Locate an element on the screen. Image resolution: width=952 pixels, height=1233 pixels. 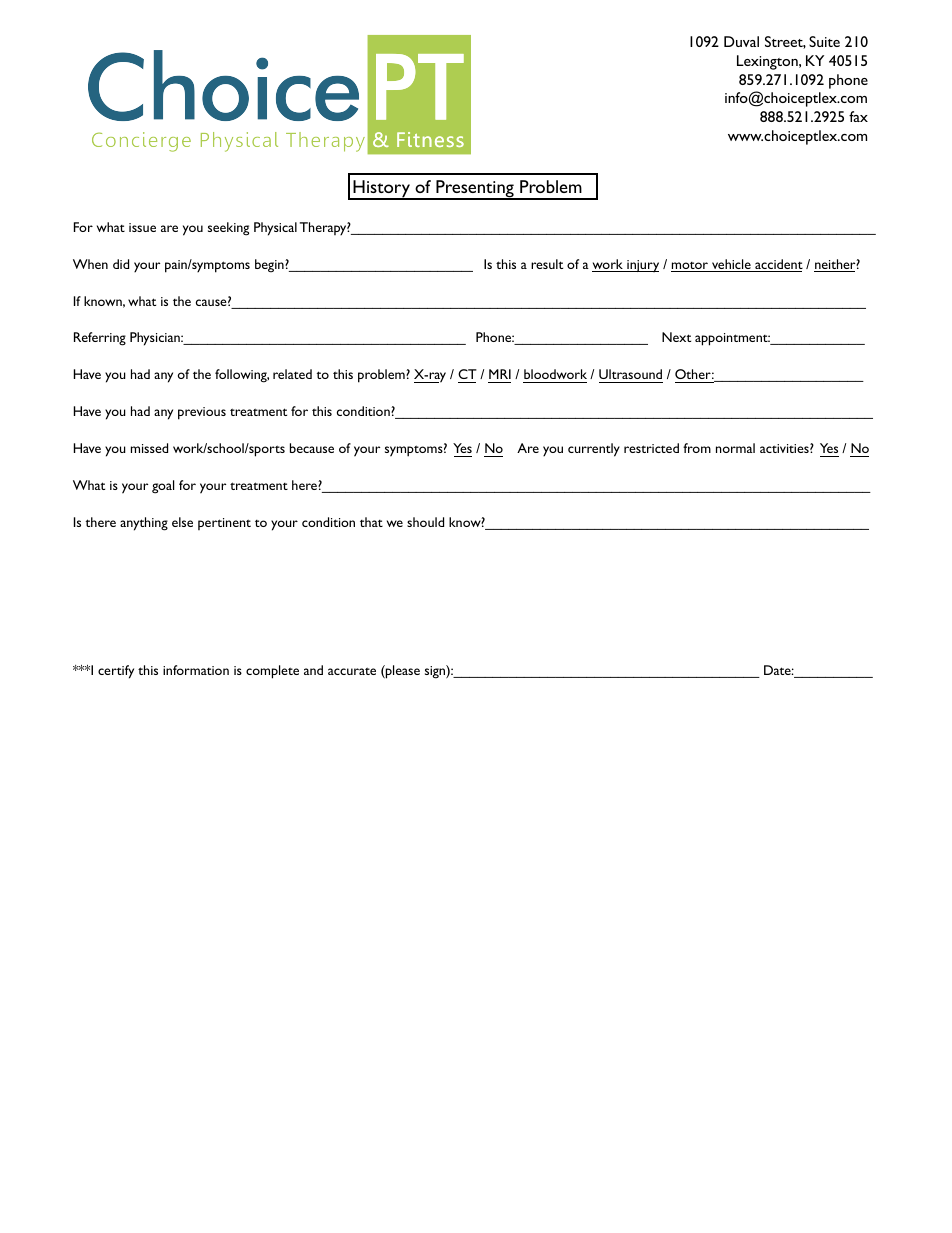
Referring is located at coordinates (100, 339).
